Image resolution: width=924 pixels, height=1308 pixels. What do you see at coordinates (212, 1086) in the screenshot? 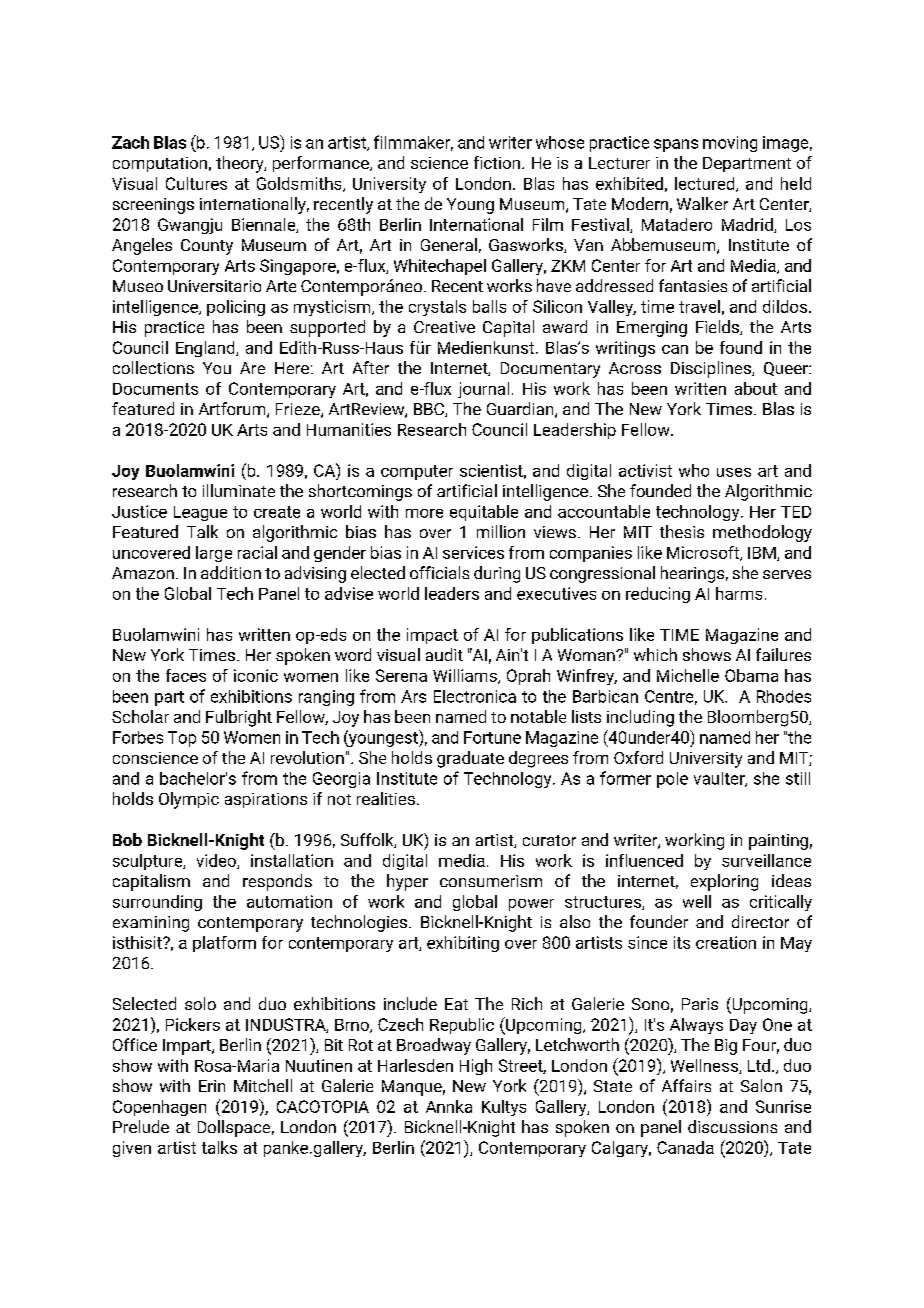
I see `Erin` at bounding box center [212, 1086].
